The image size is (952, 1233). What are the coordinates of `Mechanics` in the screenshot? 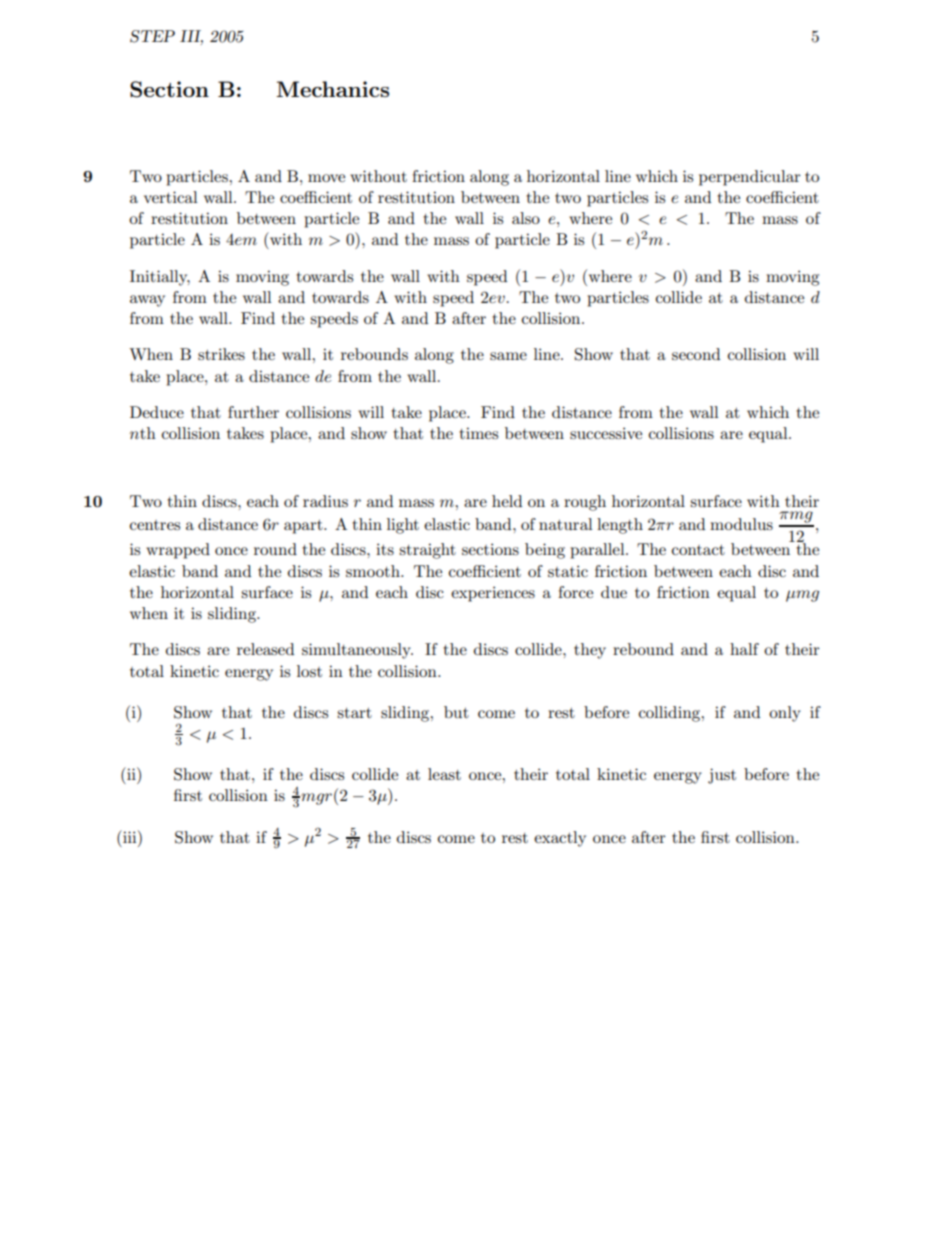 It's located at (333, 89).
